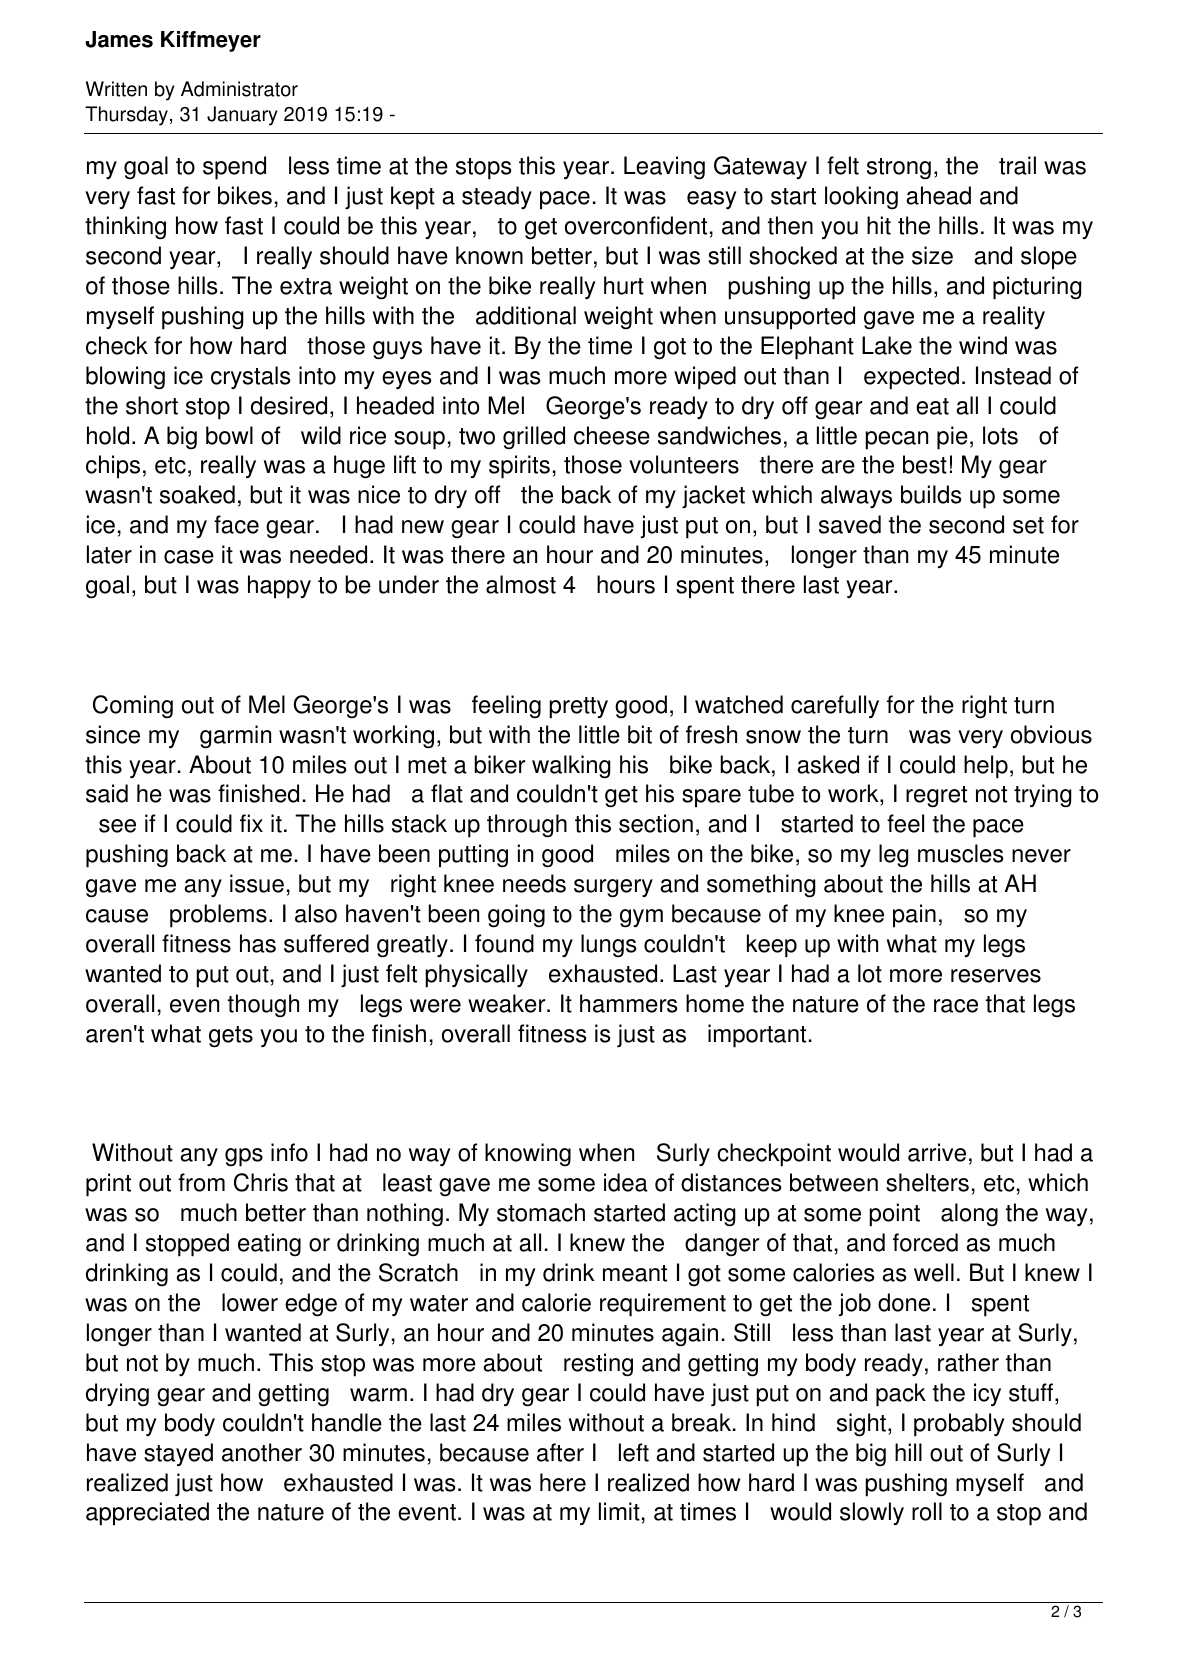 This screenshot has height=1679, width=1187. I want to click on happy, so click(279, 587).
